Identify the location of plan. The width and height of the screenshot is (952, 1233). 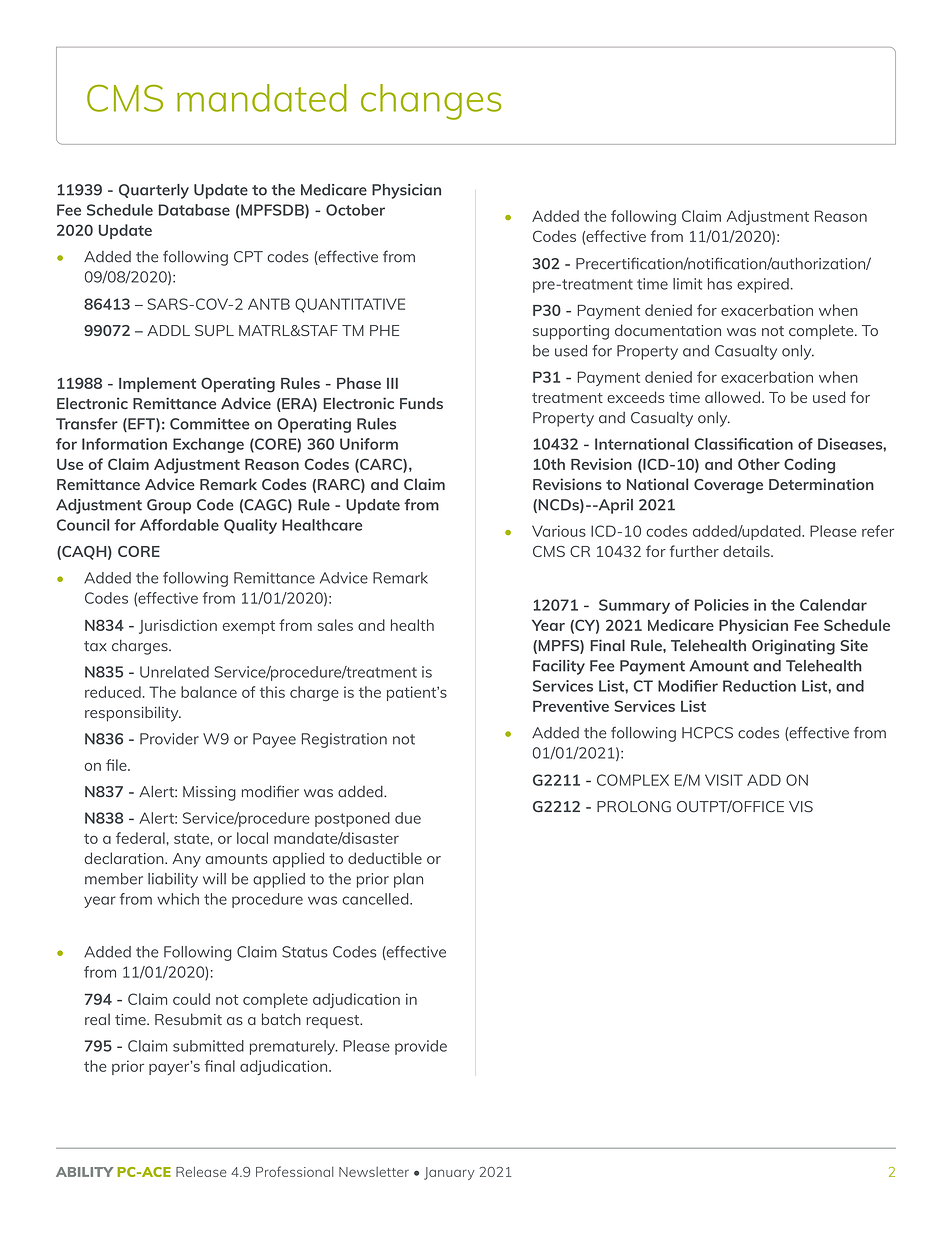
(408, 880).
